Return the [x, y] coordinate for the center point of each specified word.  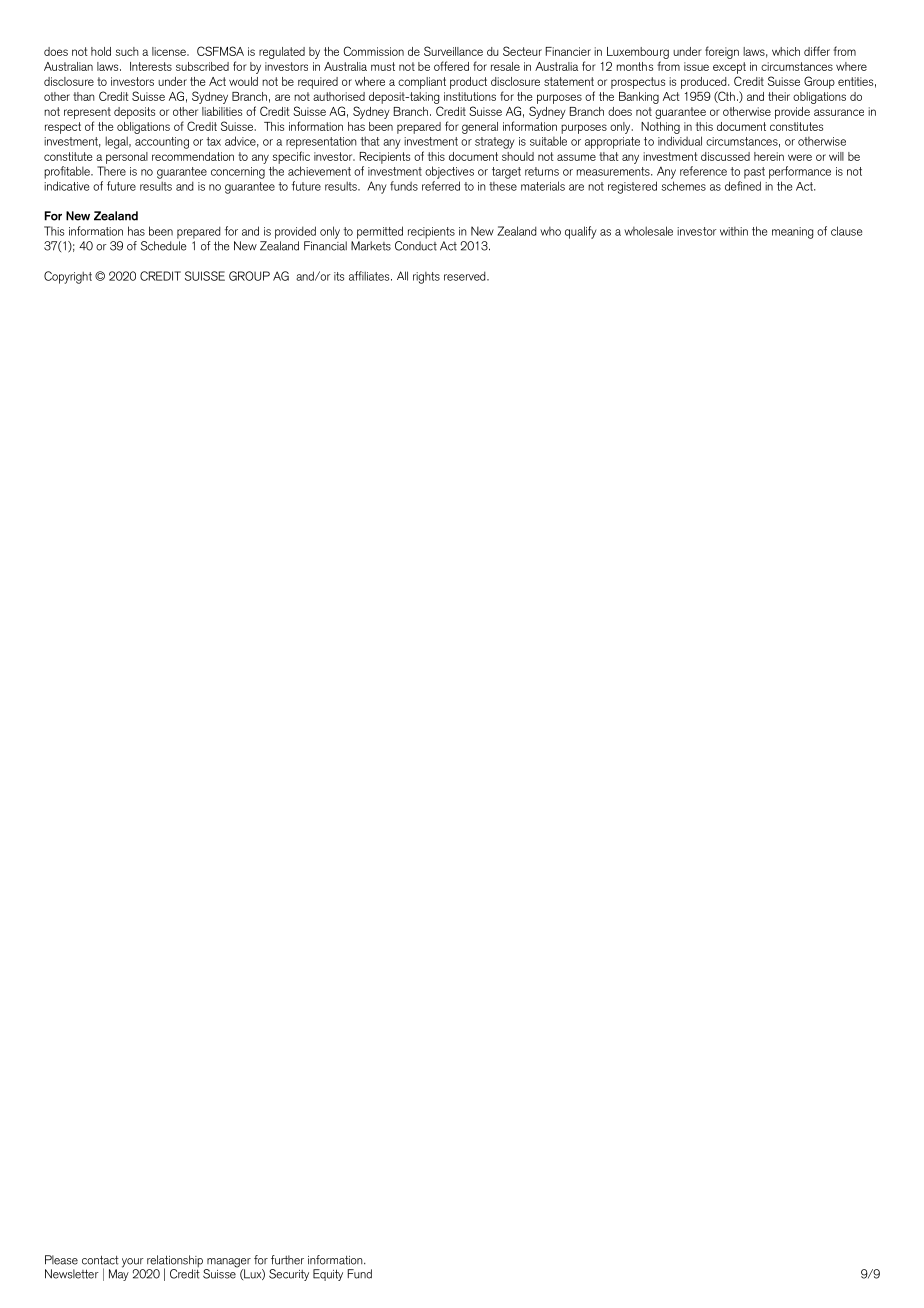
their [779, 96]
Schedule [164, 246]
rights [426, 278]
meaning [792, 233]
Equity [328, 1275]
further [287, 1260]
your [133, 1264]
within [734, 231]
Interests [151, 66]
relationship [175, 1262]
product [468, 83]
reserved [466, 276]
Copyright [68, 277]
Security [289, 1275]
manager [228, 1264]
